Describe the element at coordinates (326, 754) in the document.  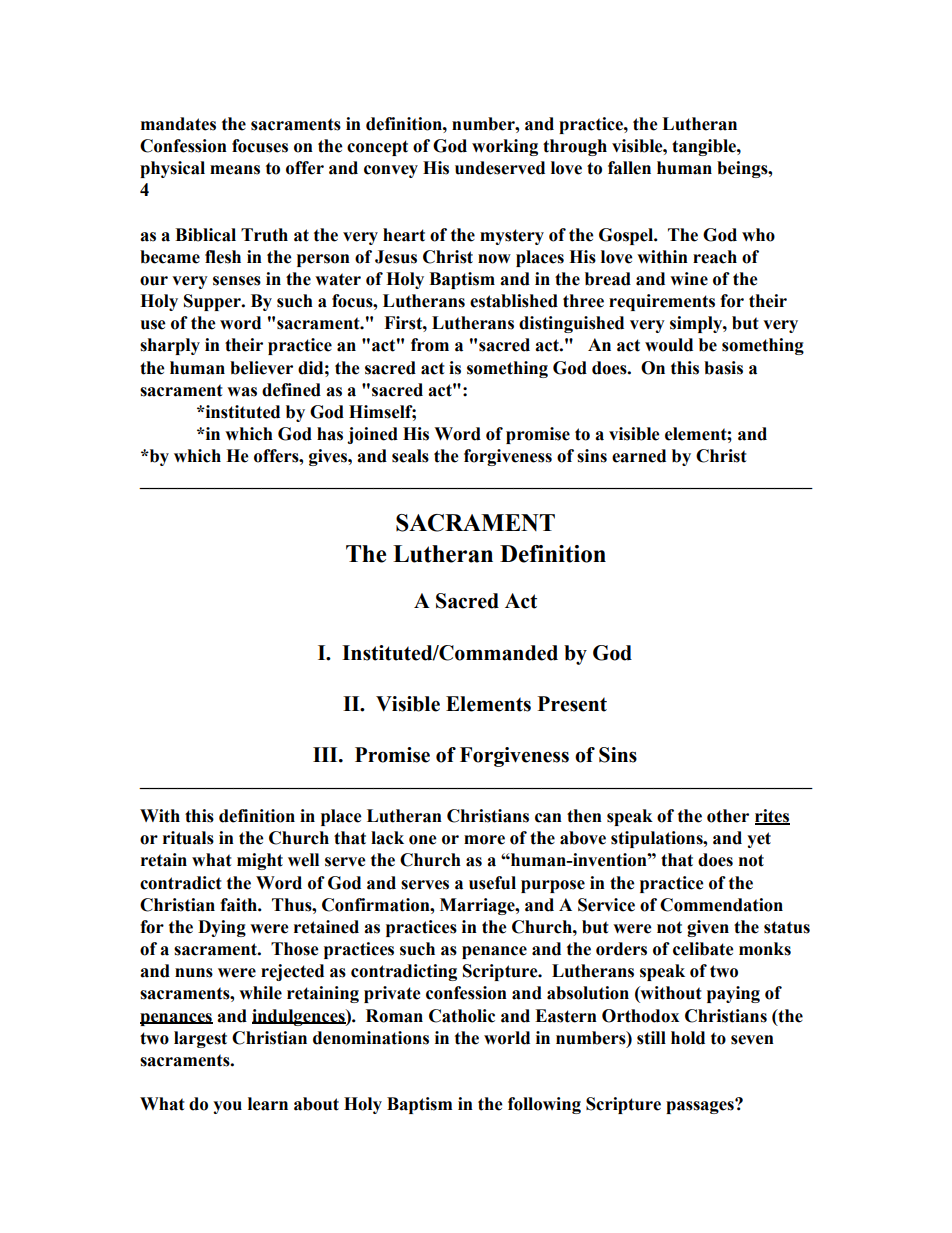
I see `III` at that location.
